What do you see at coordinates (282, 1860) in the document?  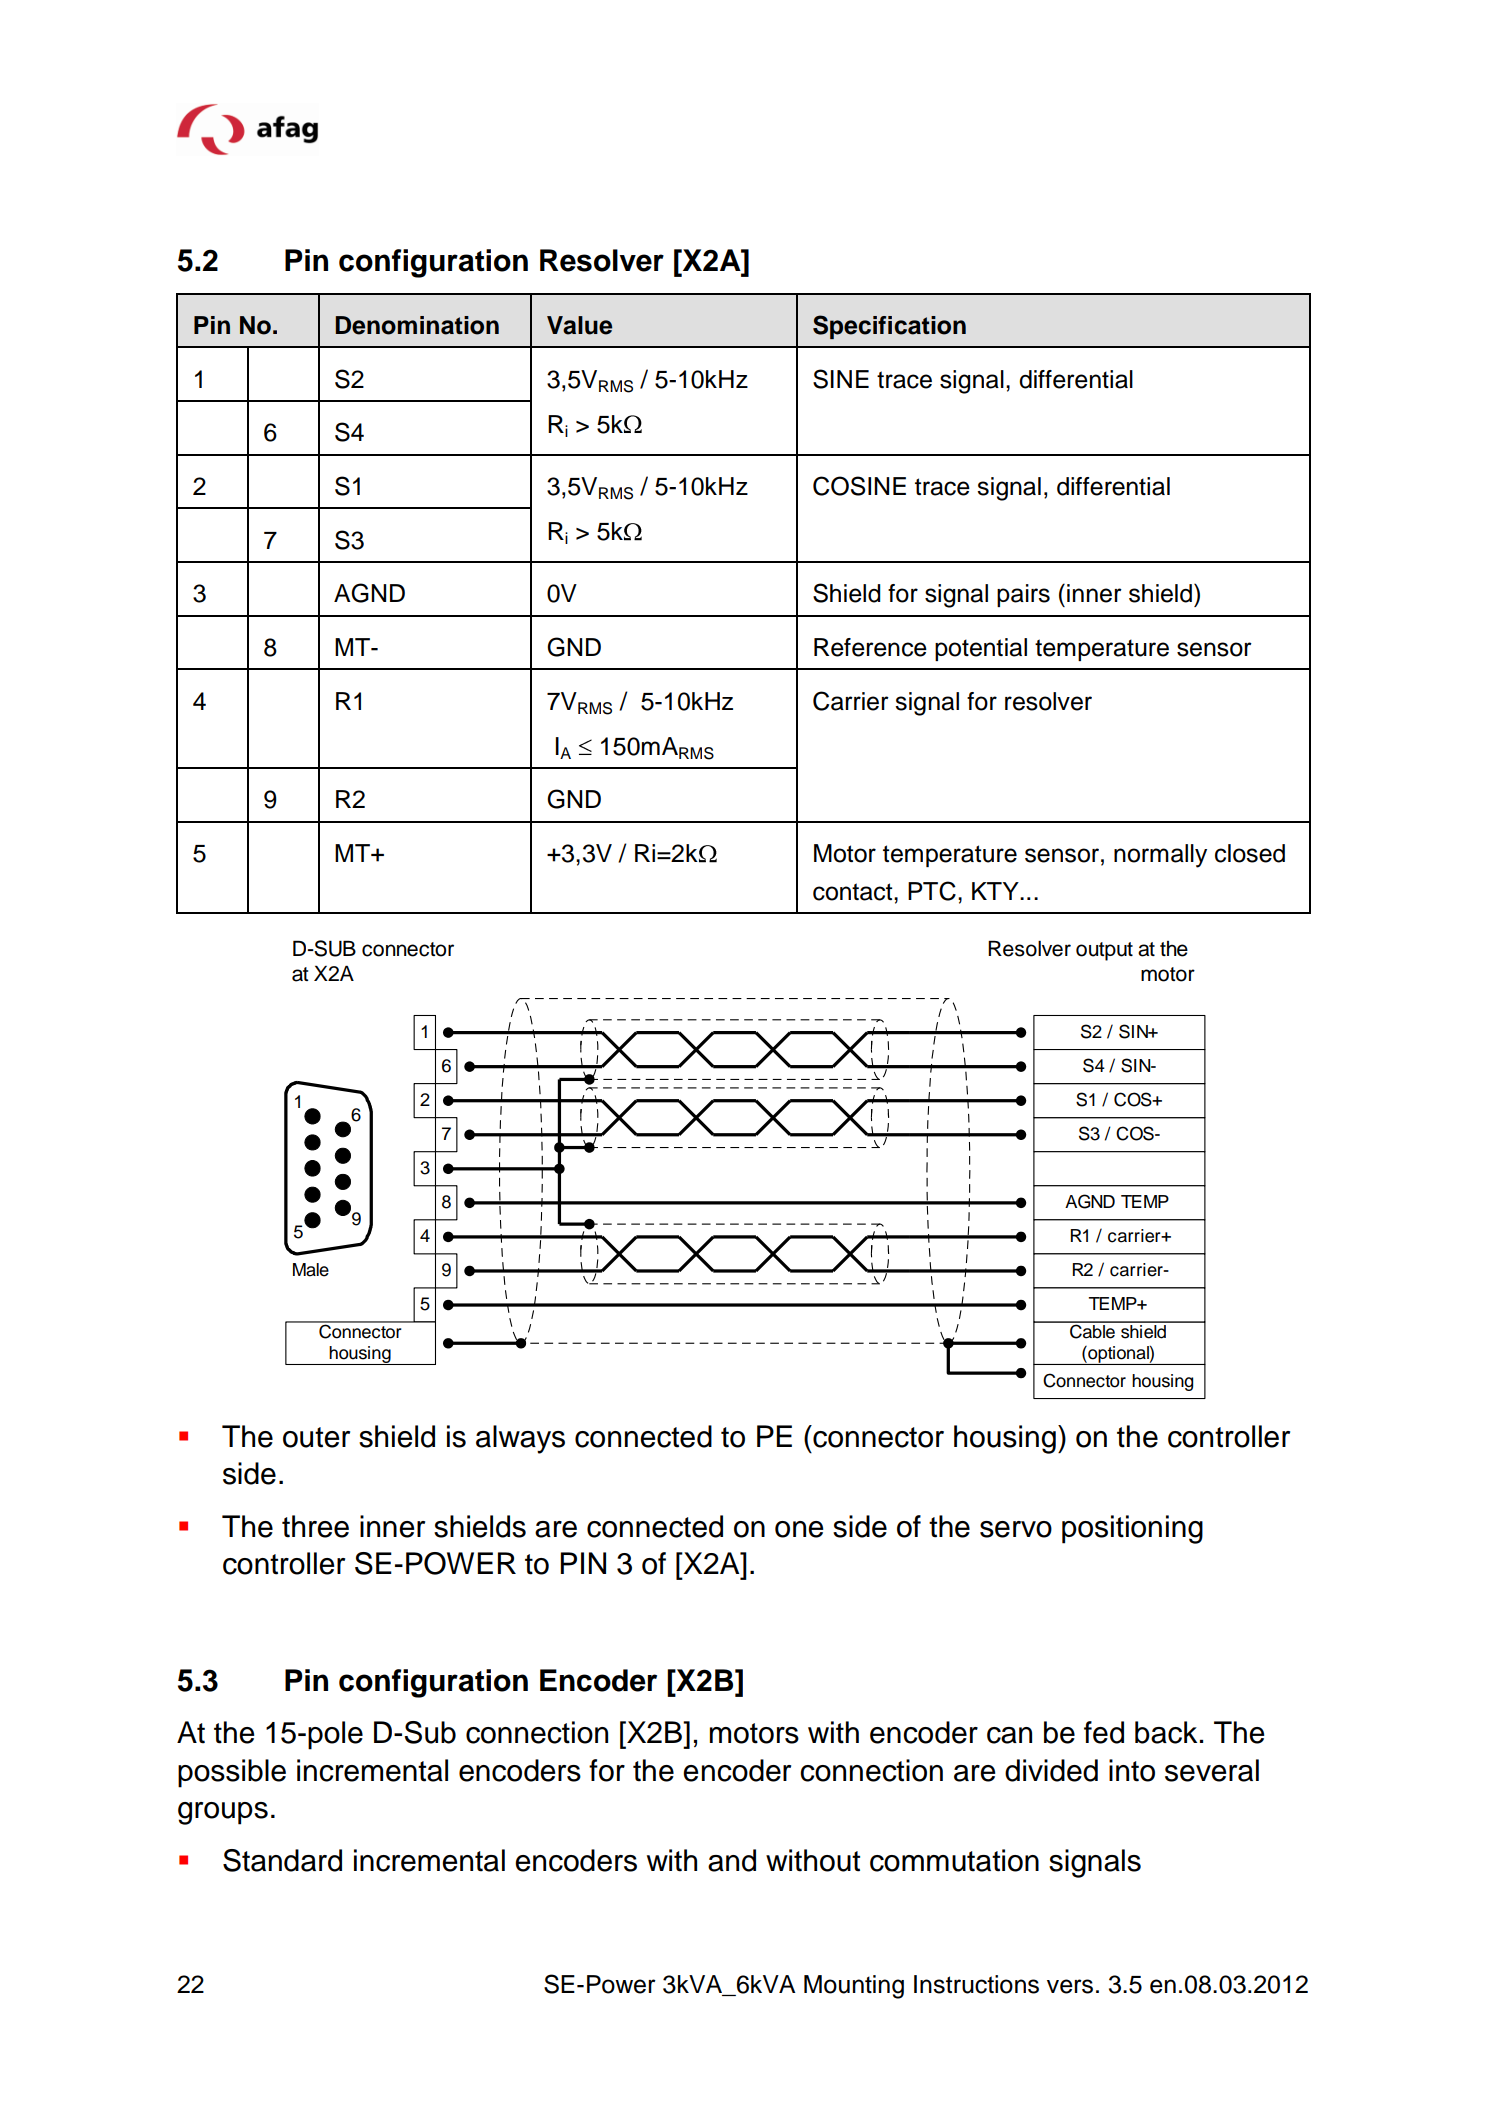 I see `Standard` at bounding box center [282, 1860].
